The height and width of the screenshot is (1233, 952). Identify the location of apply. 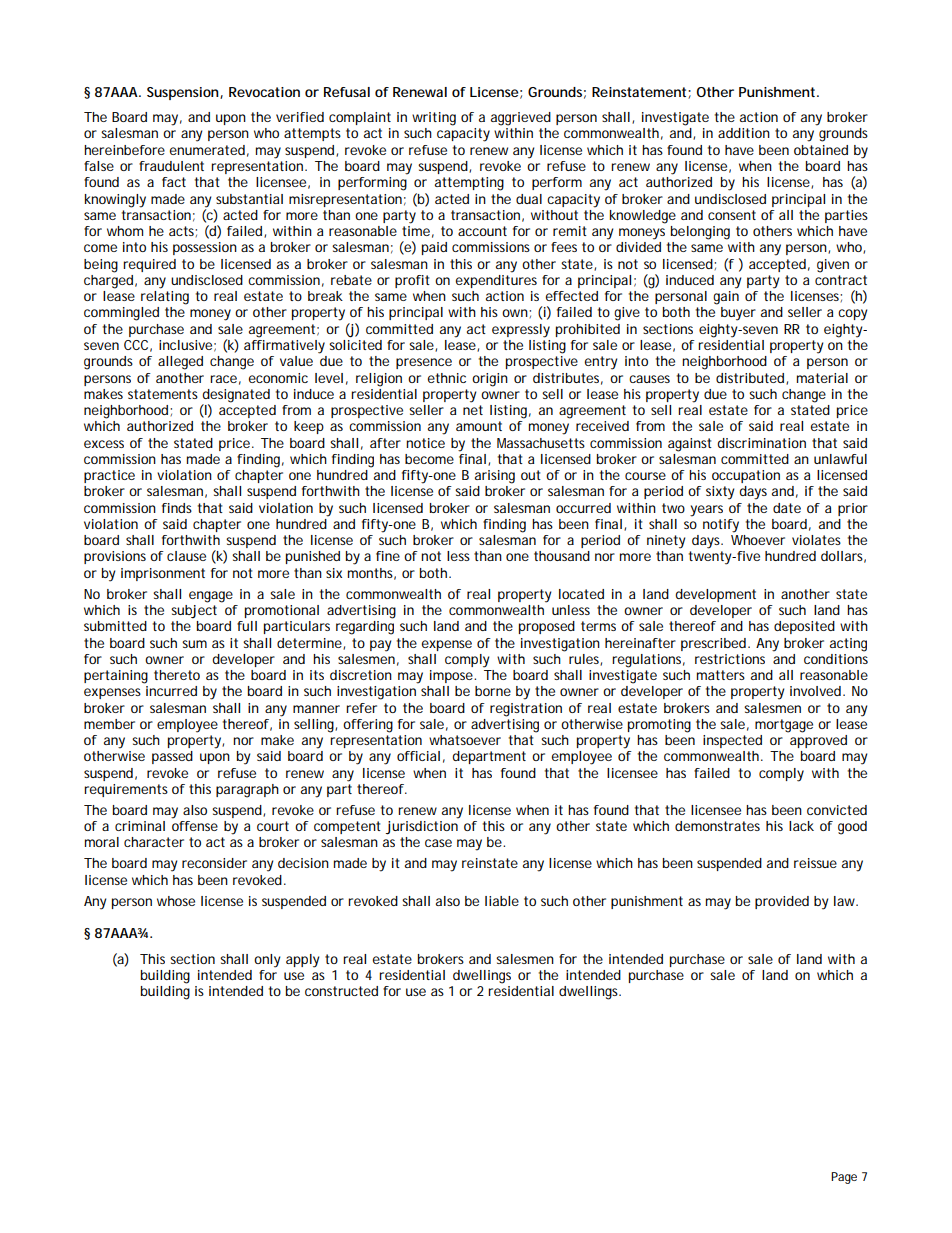
(303, 961).
